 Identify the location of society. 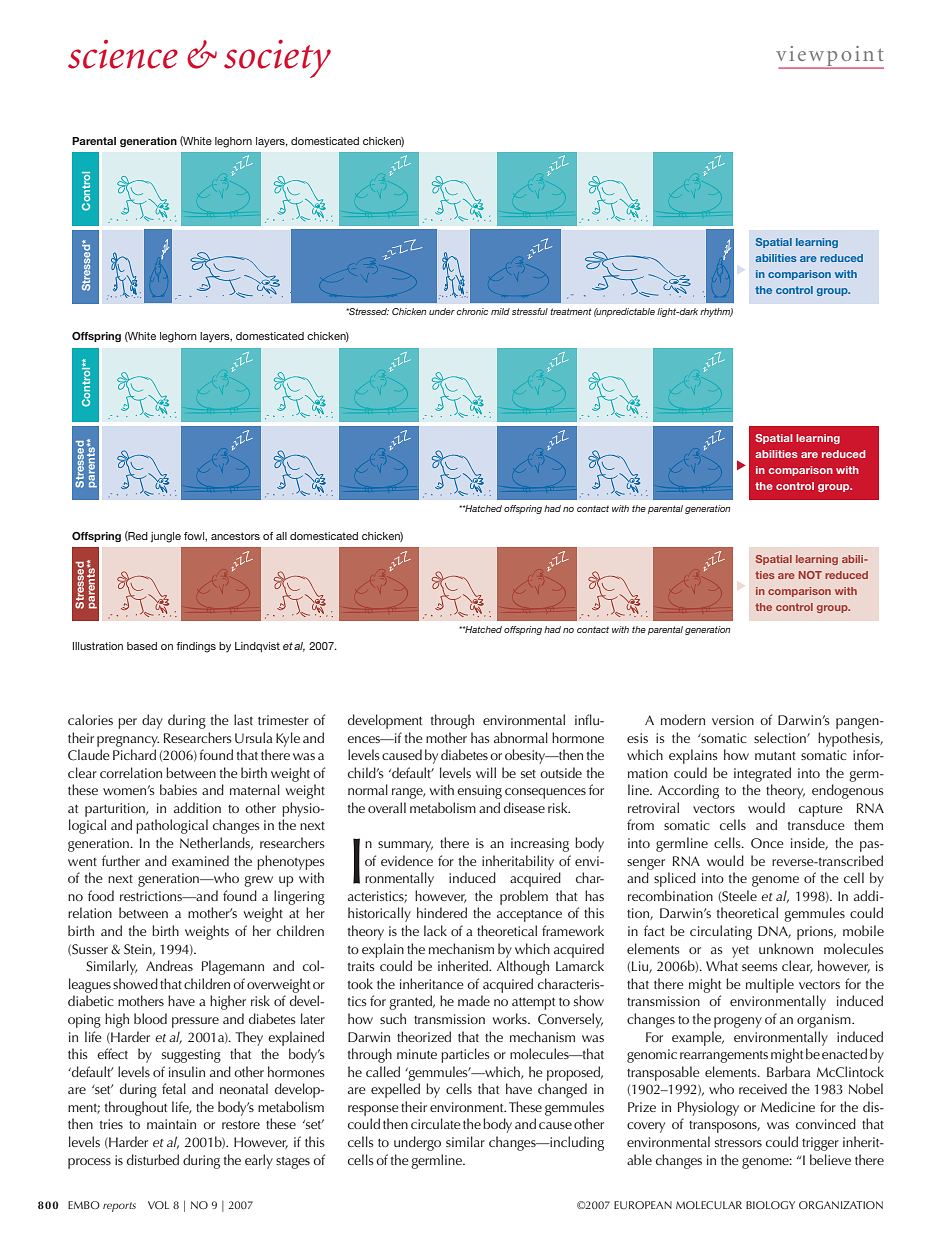
(277, 59).
